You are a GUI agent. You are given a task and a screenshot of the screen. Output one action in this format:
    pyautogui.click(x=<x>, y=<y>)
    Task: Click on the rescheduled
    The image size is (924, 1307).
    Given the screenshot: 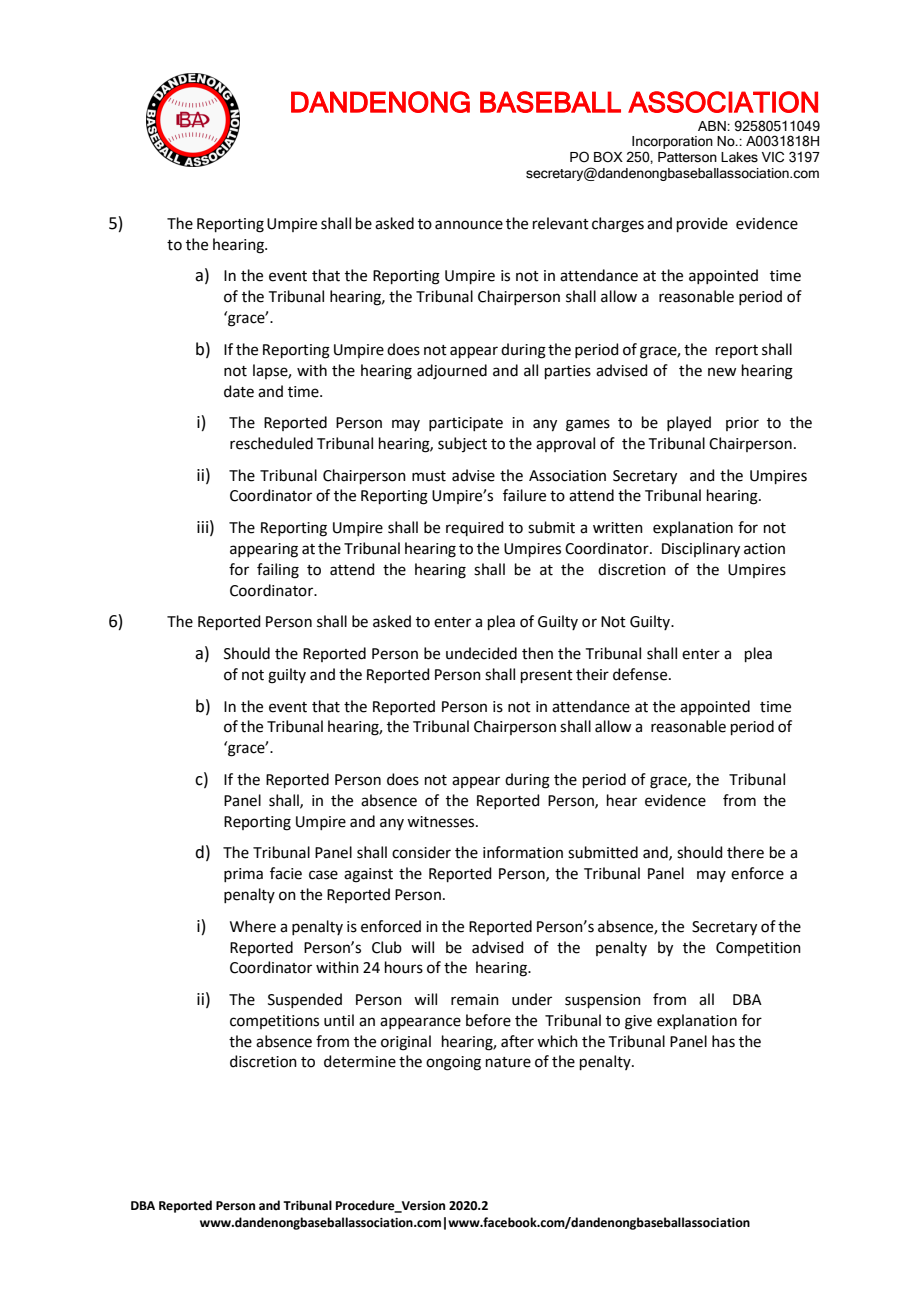 What is the action you would take?
    pyautogui.click(x=271, y=443)
